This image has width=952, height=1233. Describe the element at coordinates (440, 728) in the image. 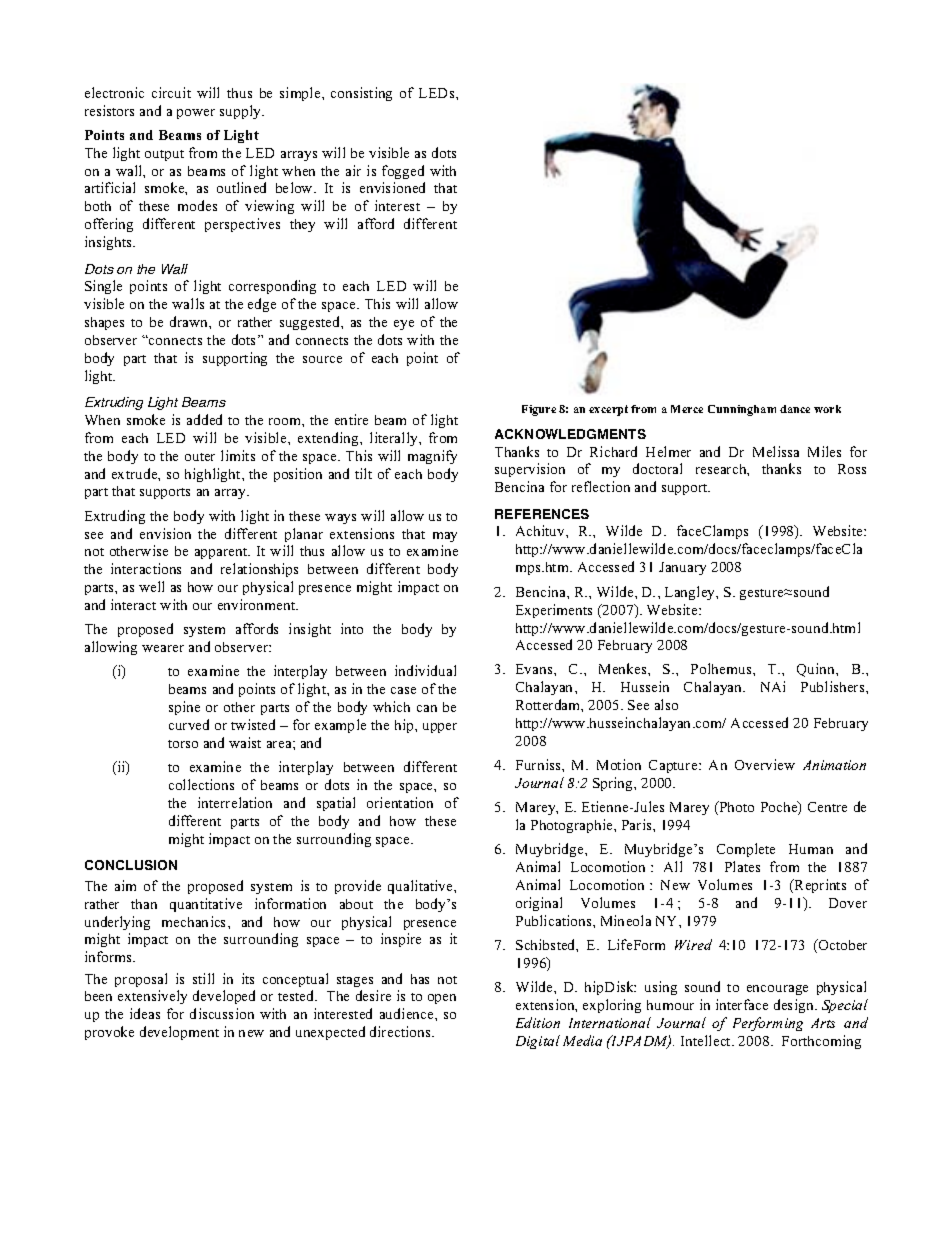

I see `upper` at that location.
